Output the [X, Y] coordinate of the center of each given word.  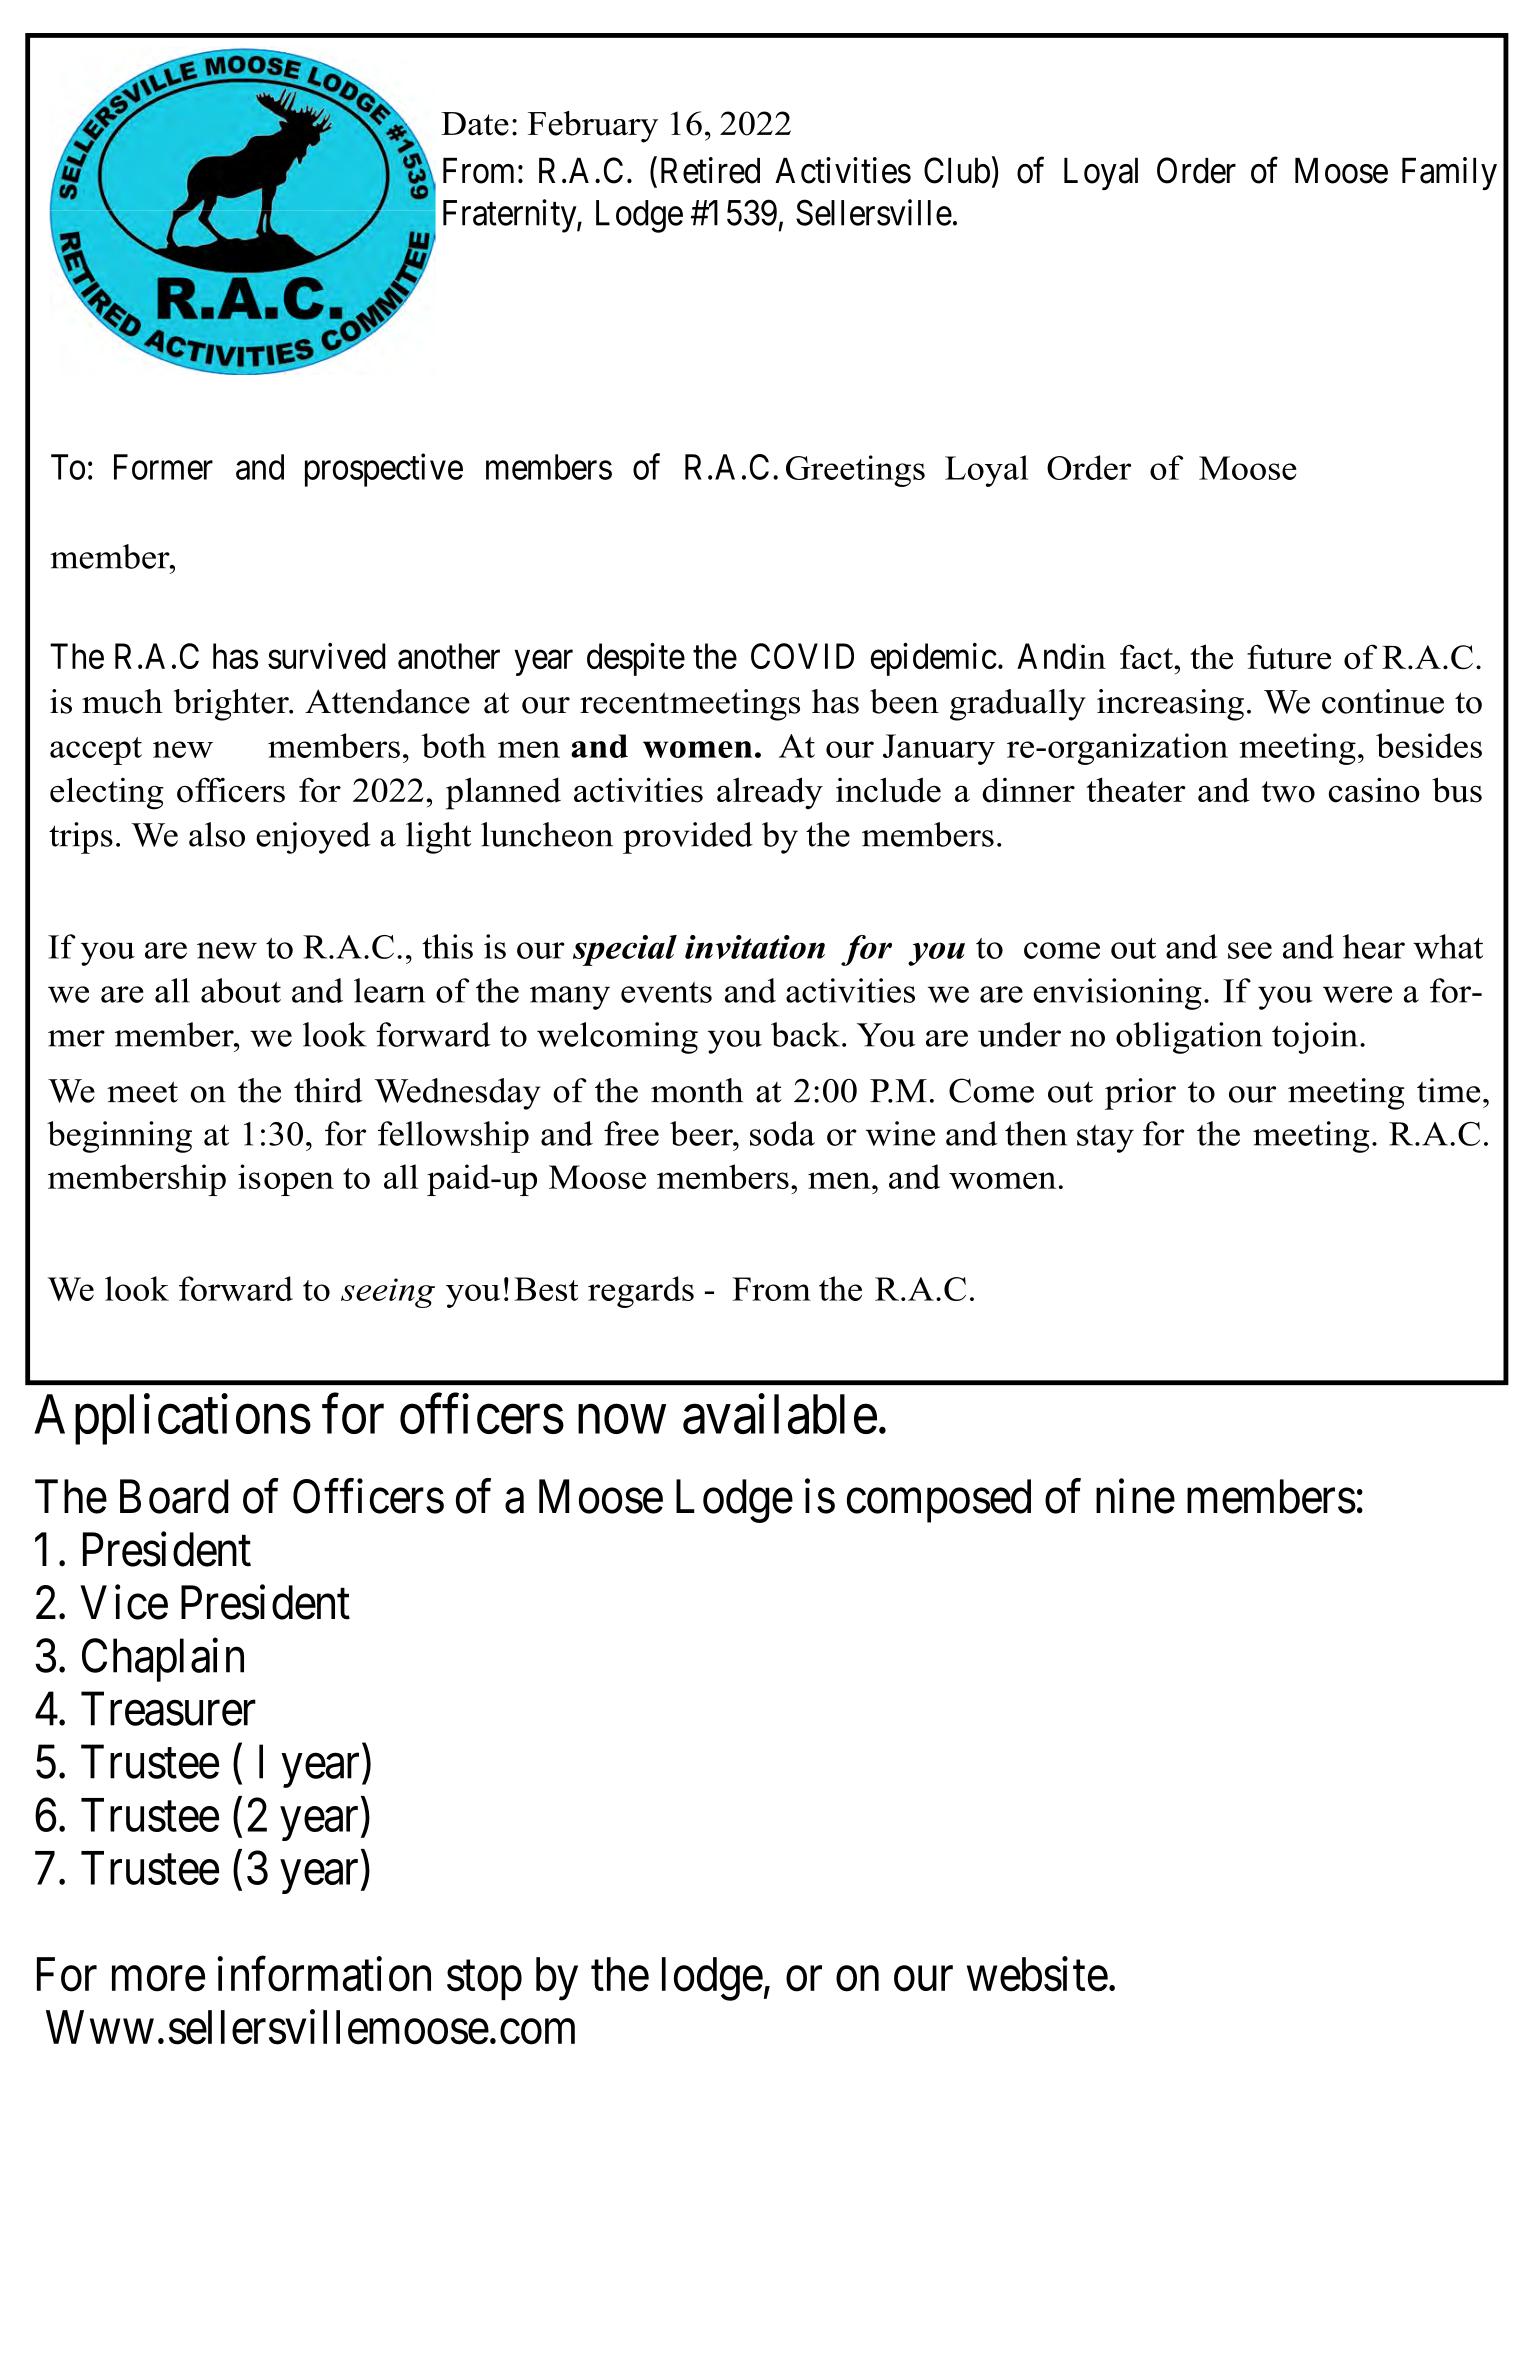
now [622, 1420]
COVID [802, 656]
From [478, 171]
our [923, 1979]
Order [1196, 170]
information [324, 1974]
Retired [710, 170]
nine [1135, 1496]
